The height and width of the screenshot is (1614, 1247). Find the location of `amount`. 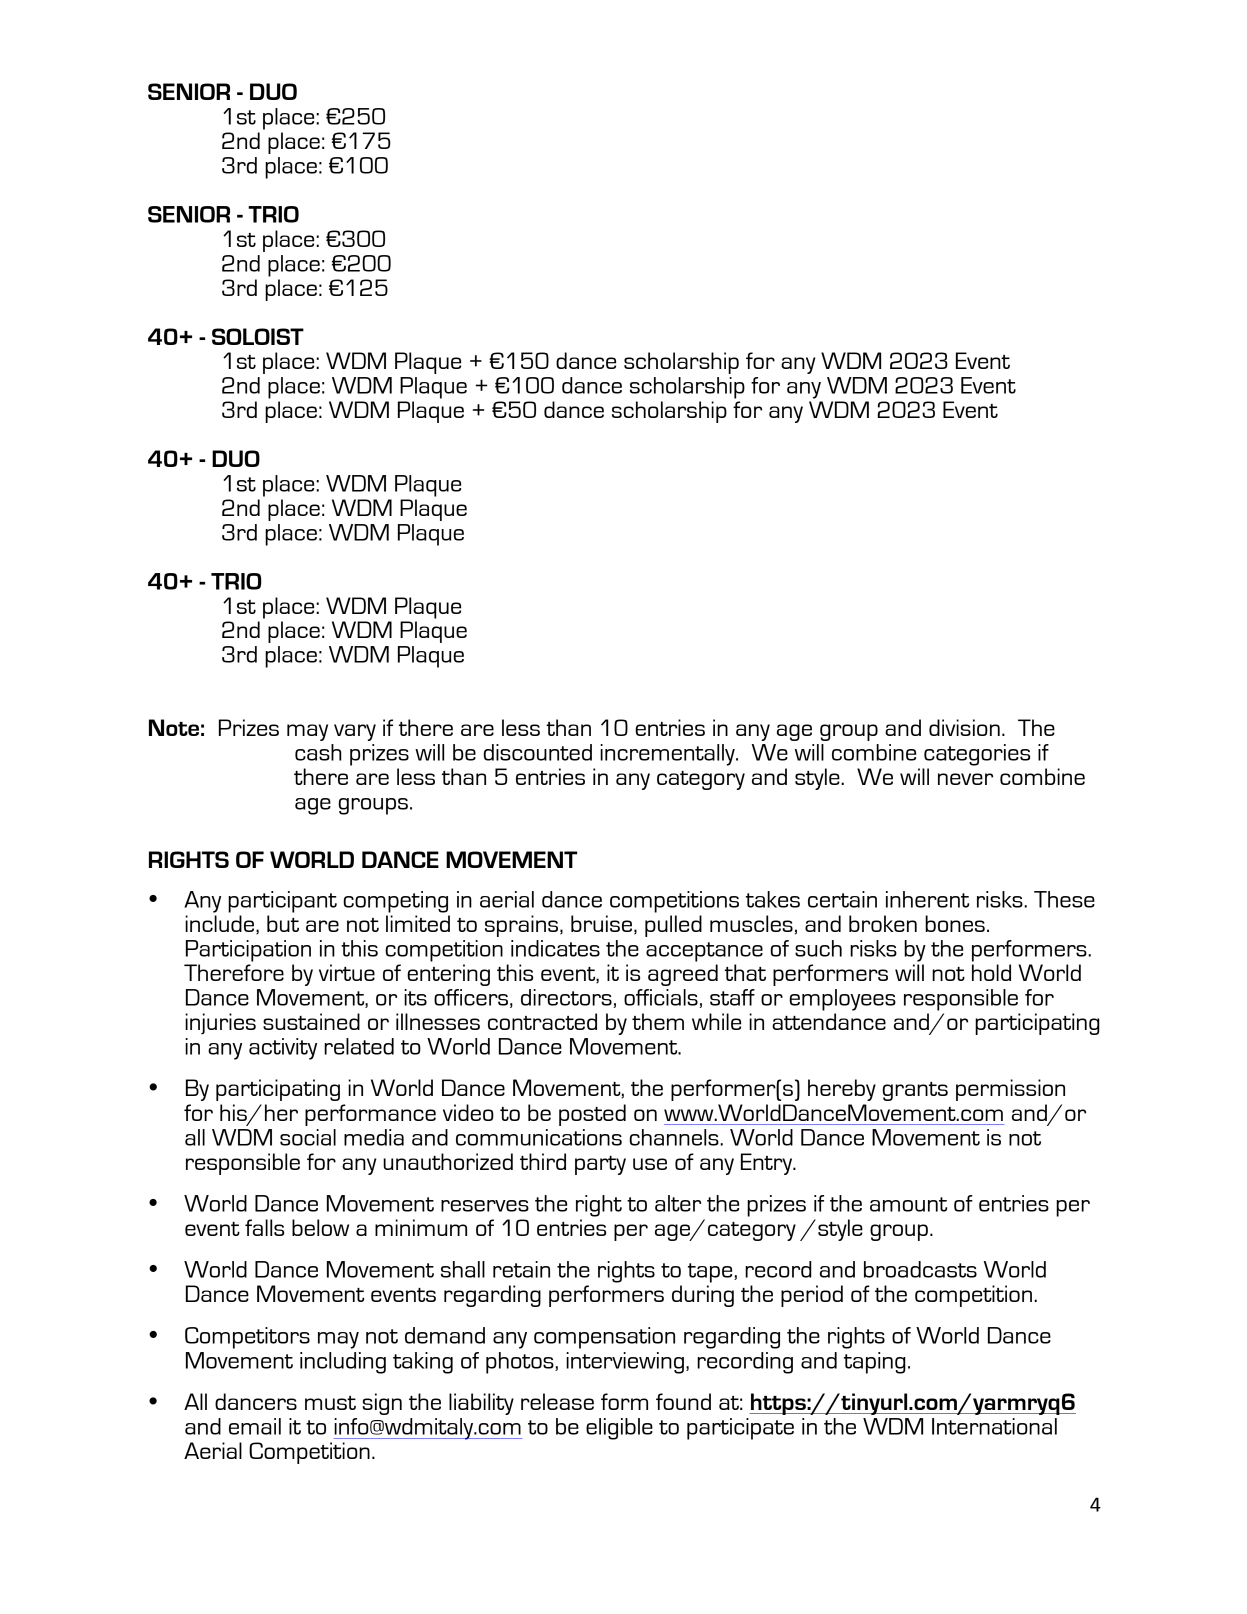

amount is located at coordinates (908, 1204).
